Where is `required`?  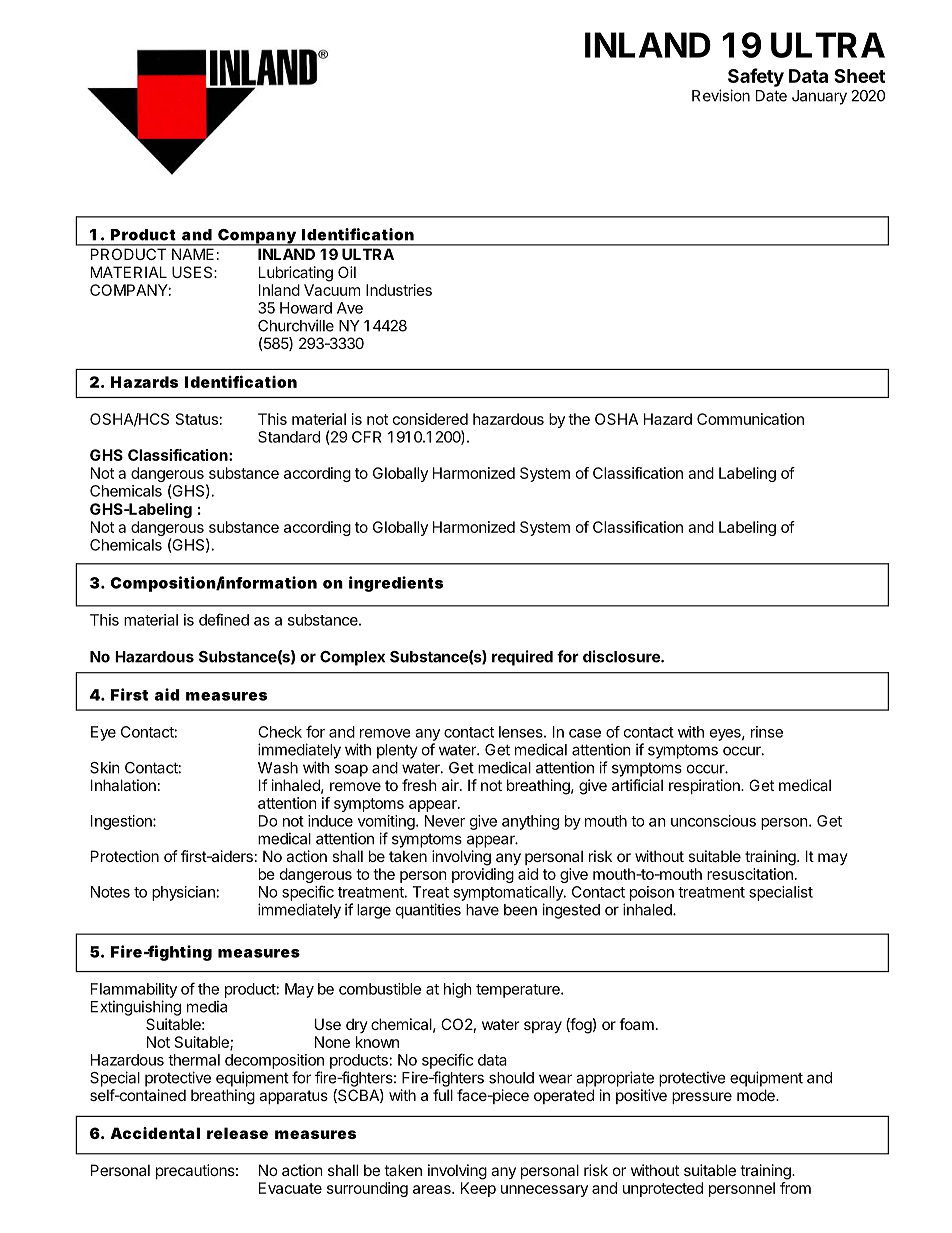 required is located at coordinates (522, 658).
